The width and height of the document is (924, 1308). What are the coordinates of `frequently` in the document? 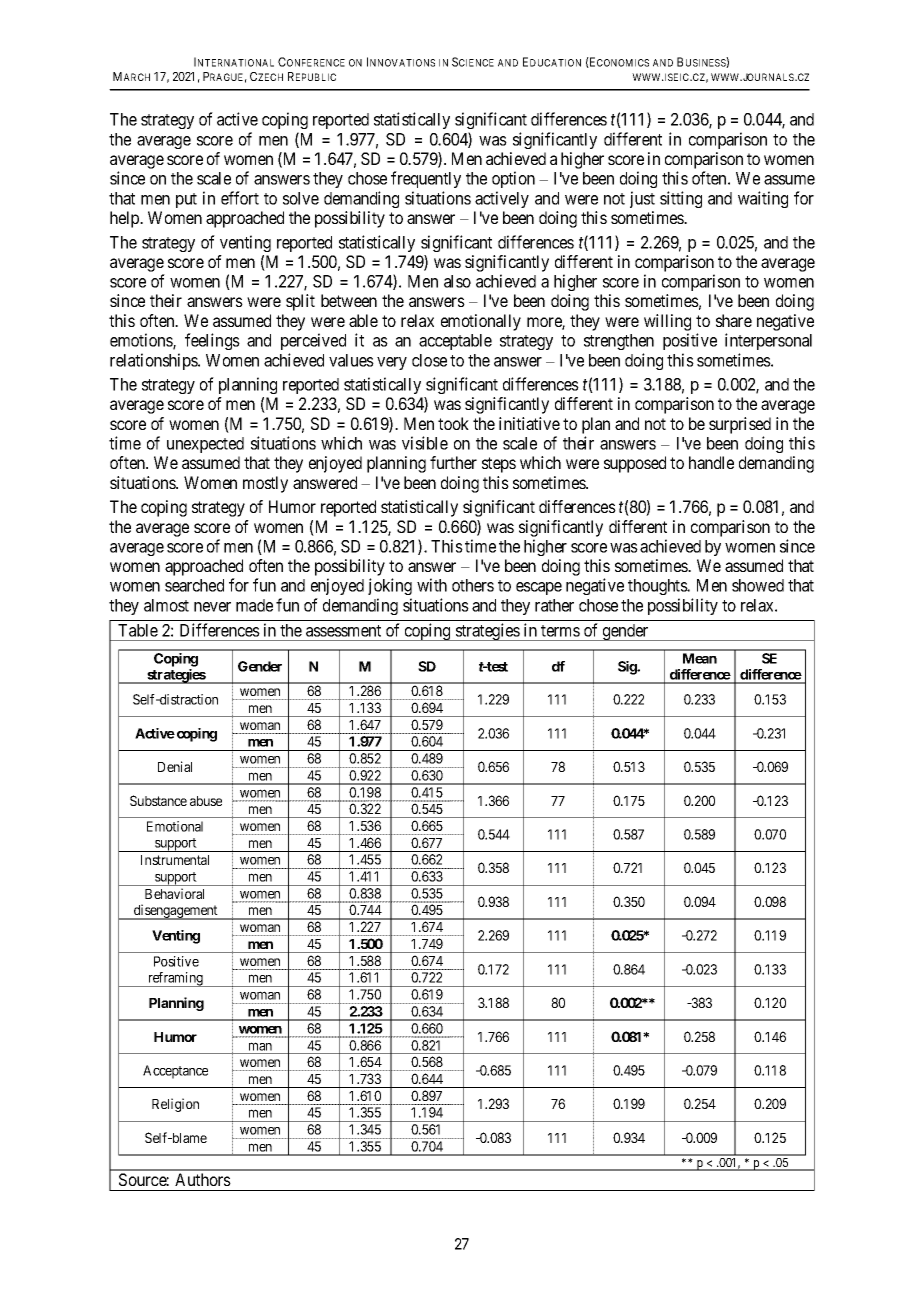 It's located at (426, 179).
